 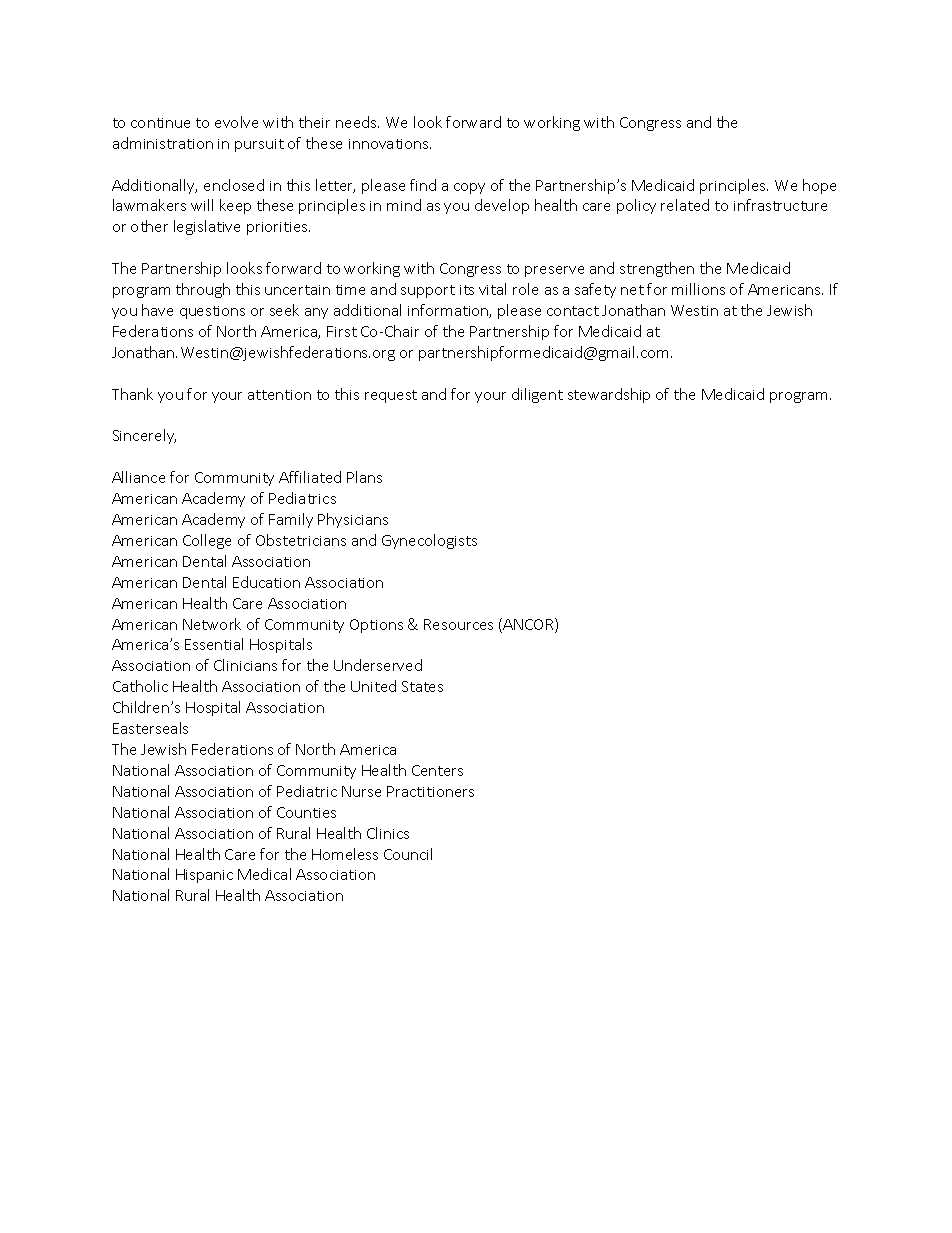 I want to click on diligent, so click(x=537, y=395).
